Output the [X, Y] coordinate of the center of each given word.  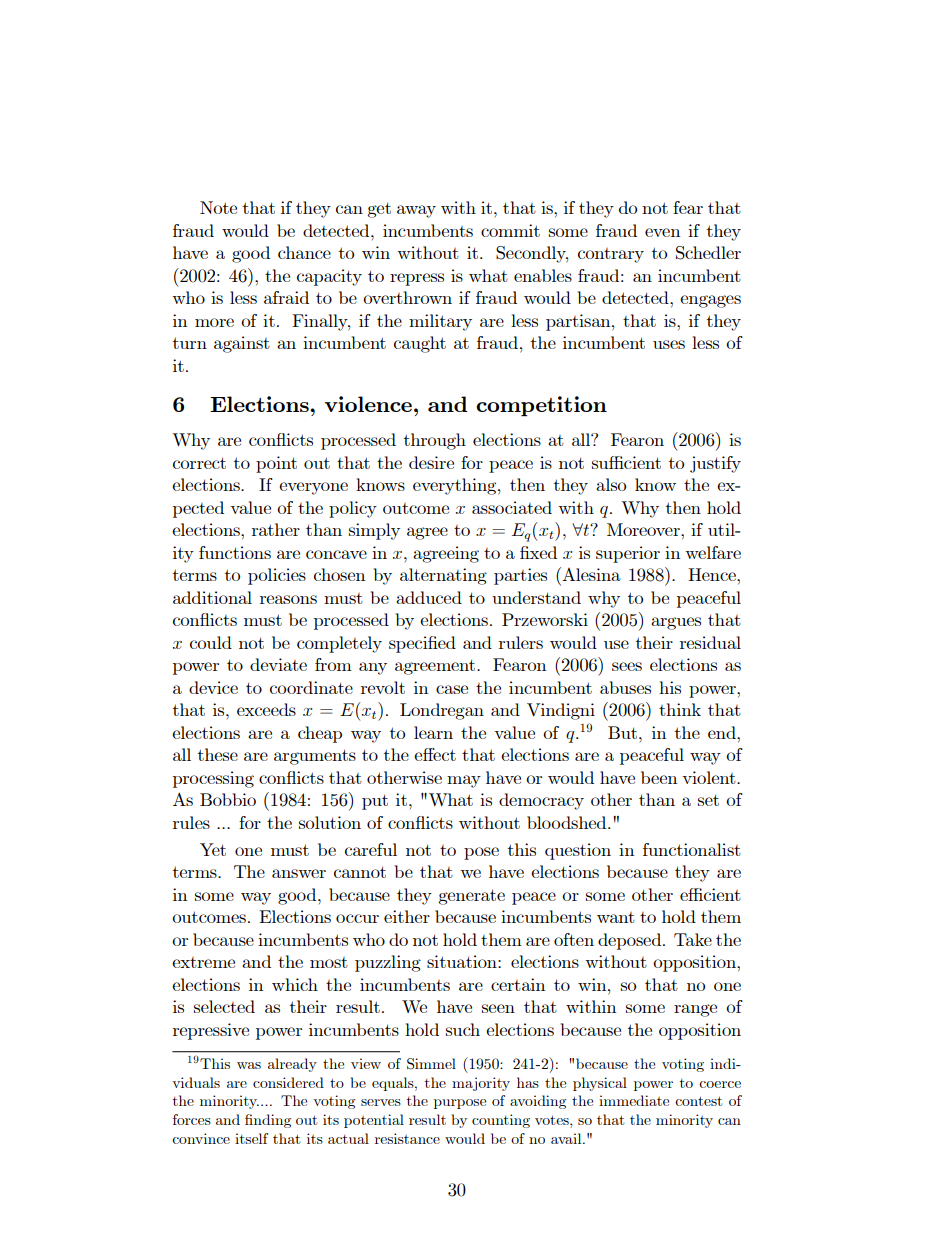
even [662, 232]
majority [481, 1084]
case [452, 689]
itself [251, 1138]
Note [218, 207]
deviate [278, 664]
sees [627, 666]
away [416, 211]
